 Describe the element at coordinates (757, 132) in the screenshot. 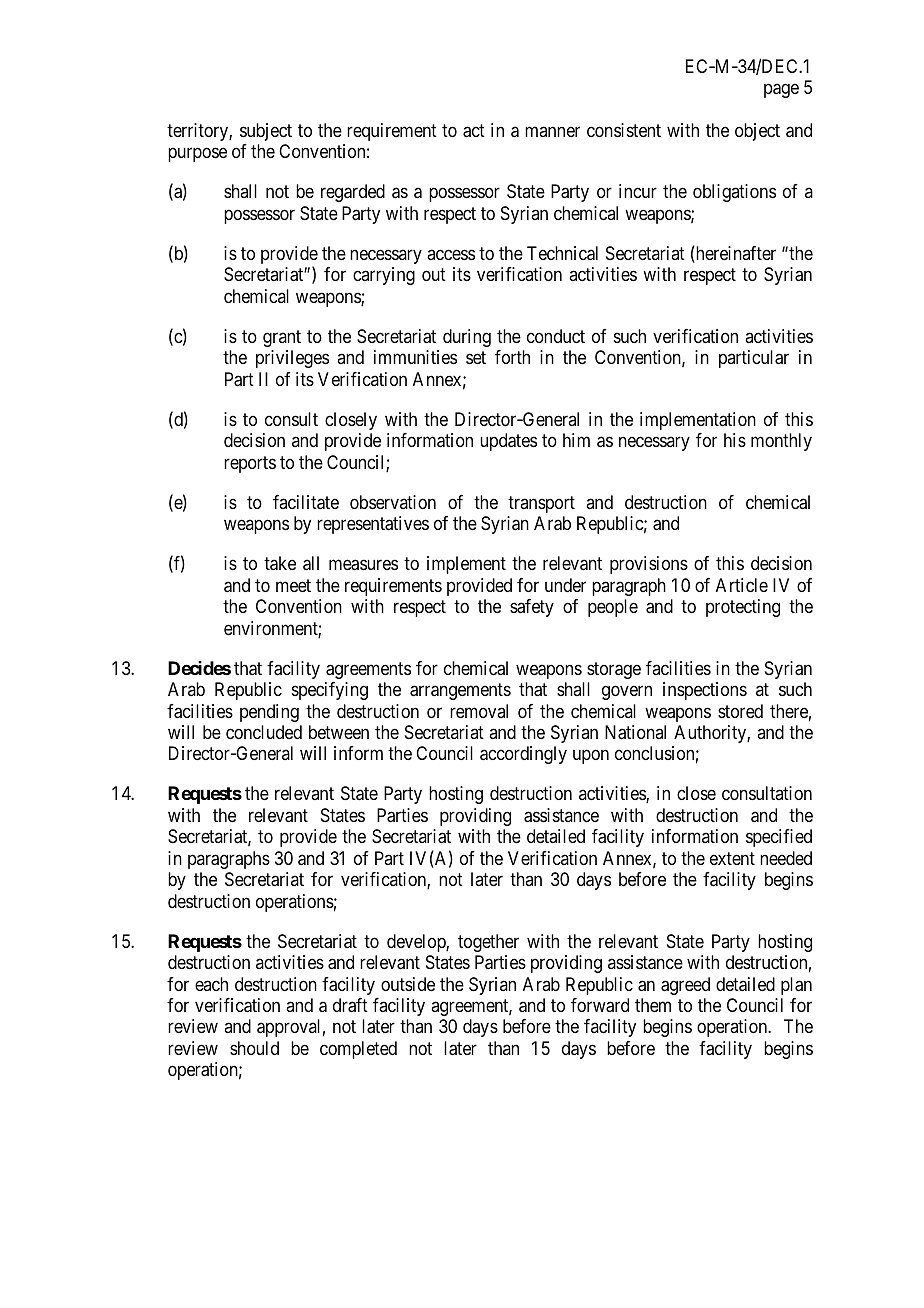

I see `object` at that location.
